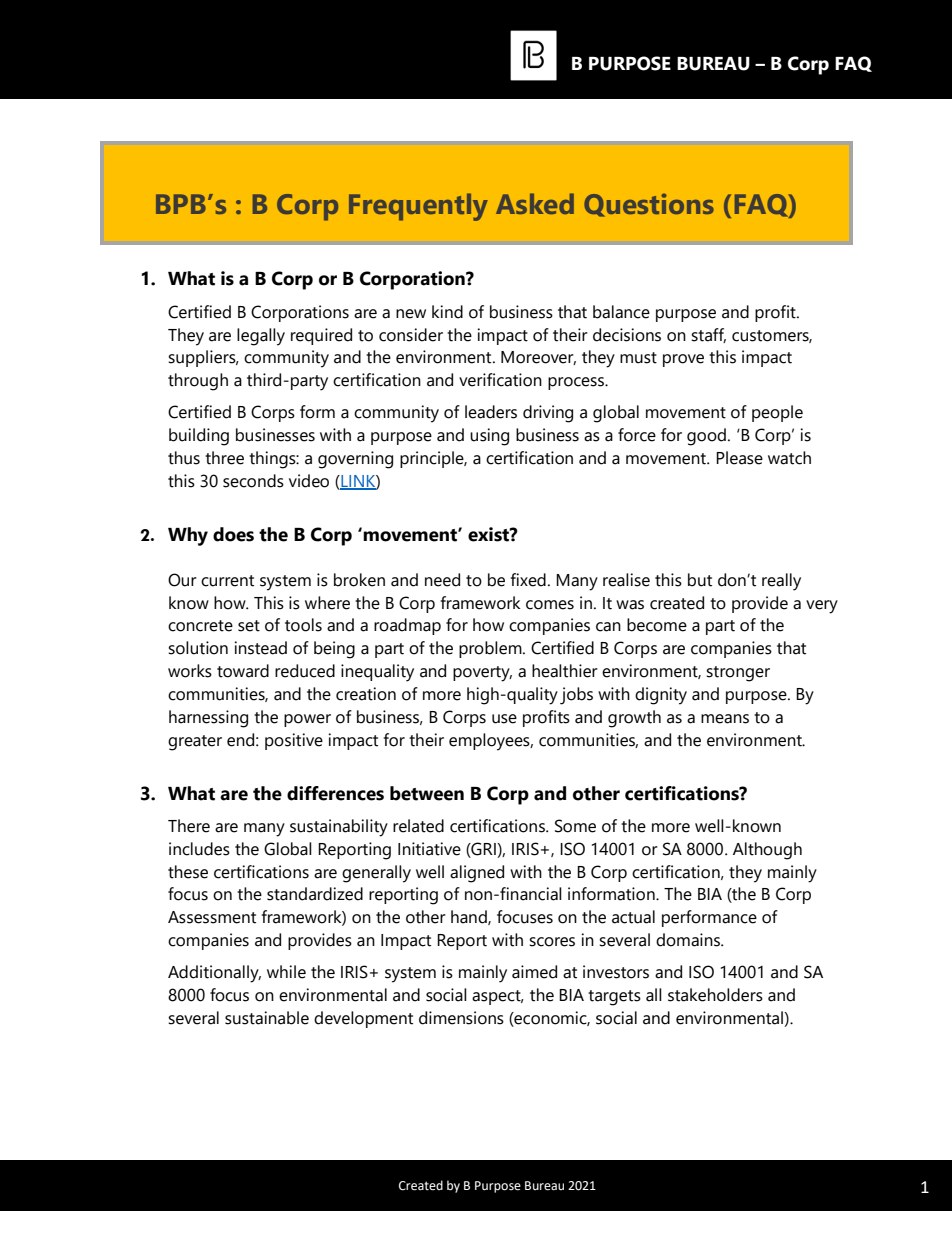 The height and width of the document is (1233, 952). What do you see at coordinates (535, 203) in the document?
I see `Asked` at bounding box center [535, 203].
